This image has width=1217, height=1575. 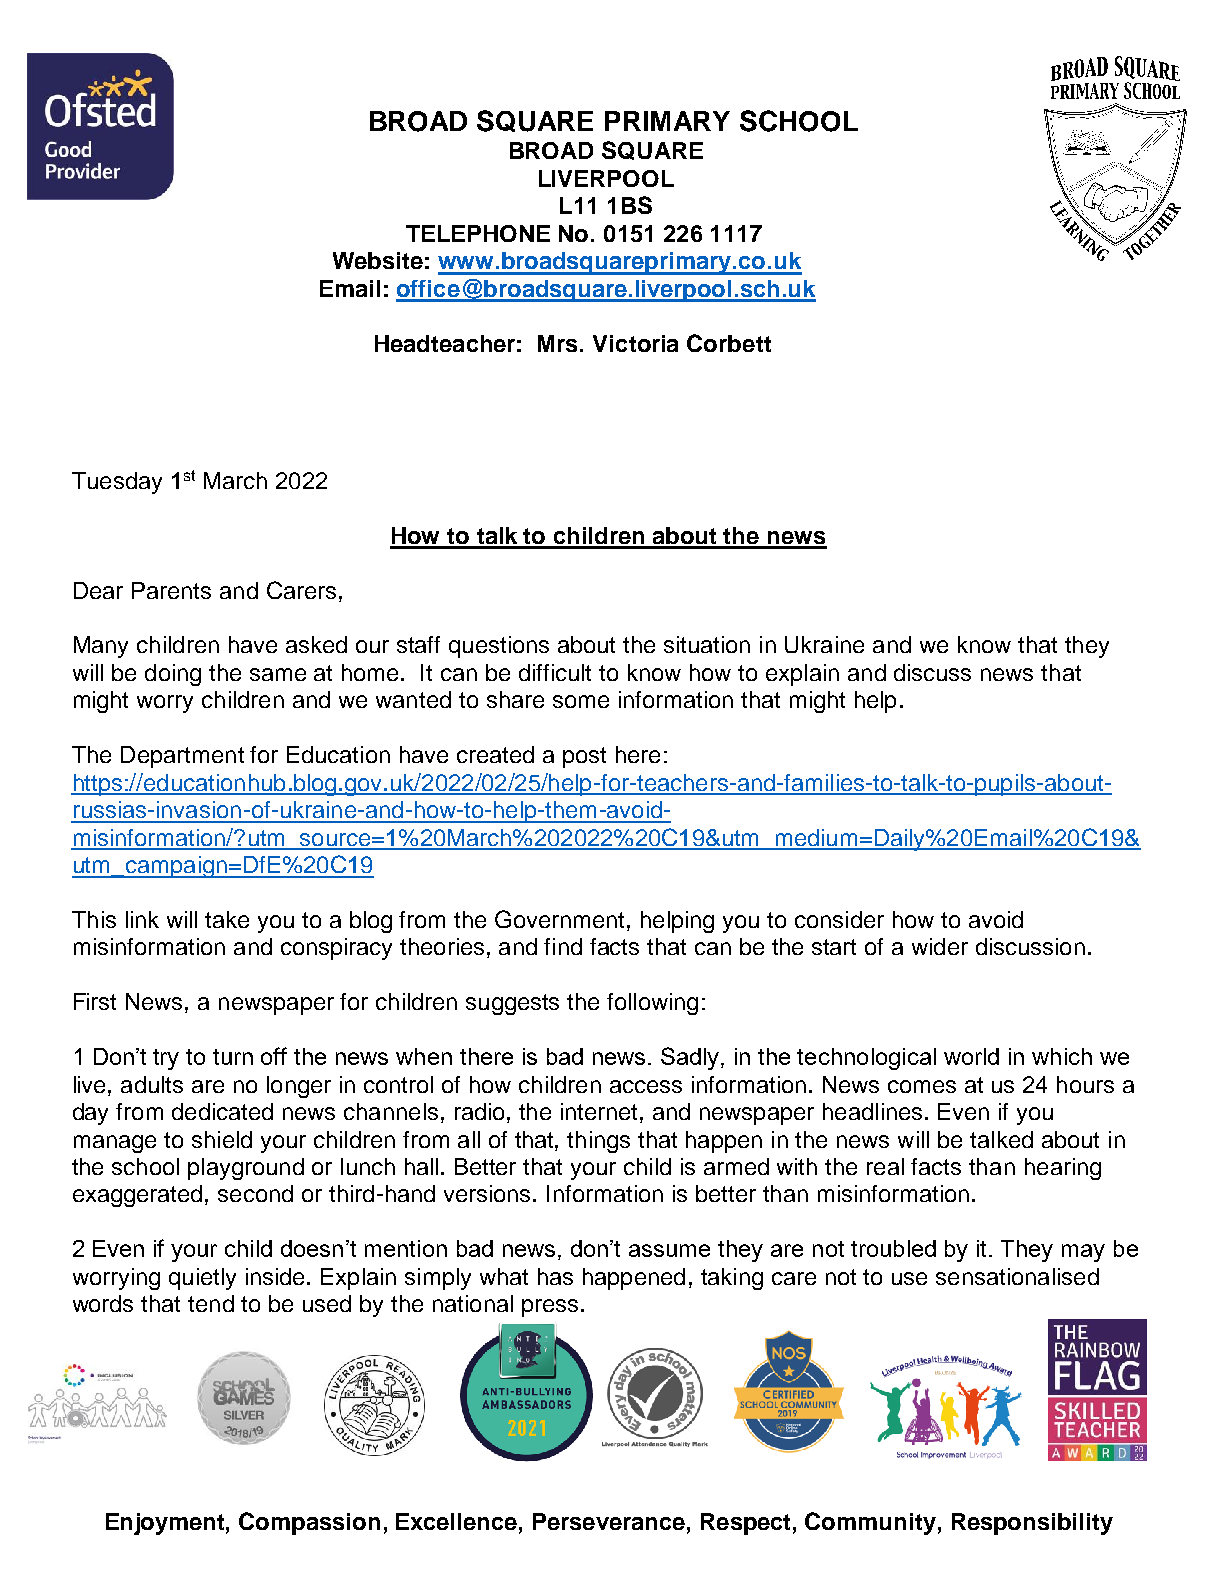 I want to click on doing, so click(x=173, y=675).
